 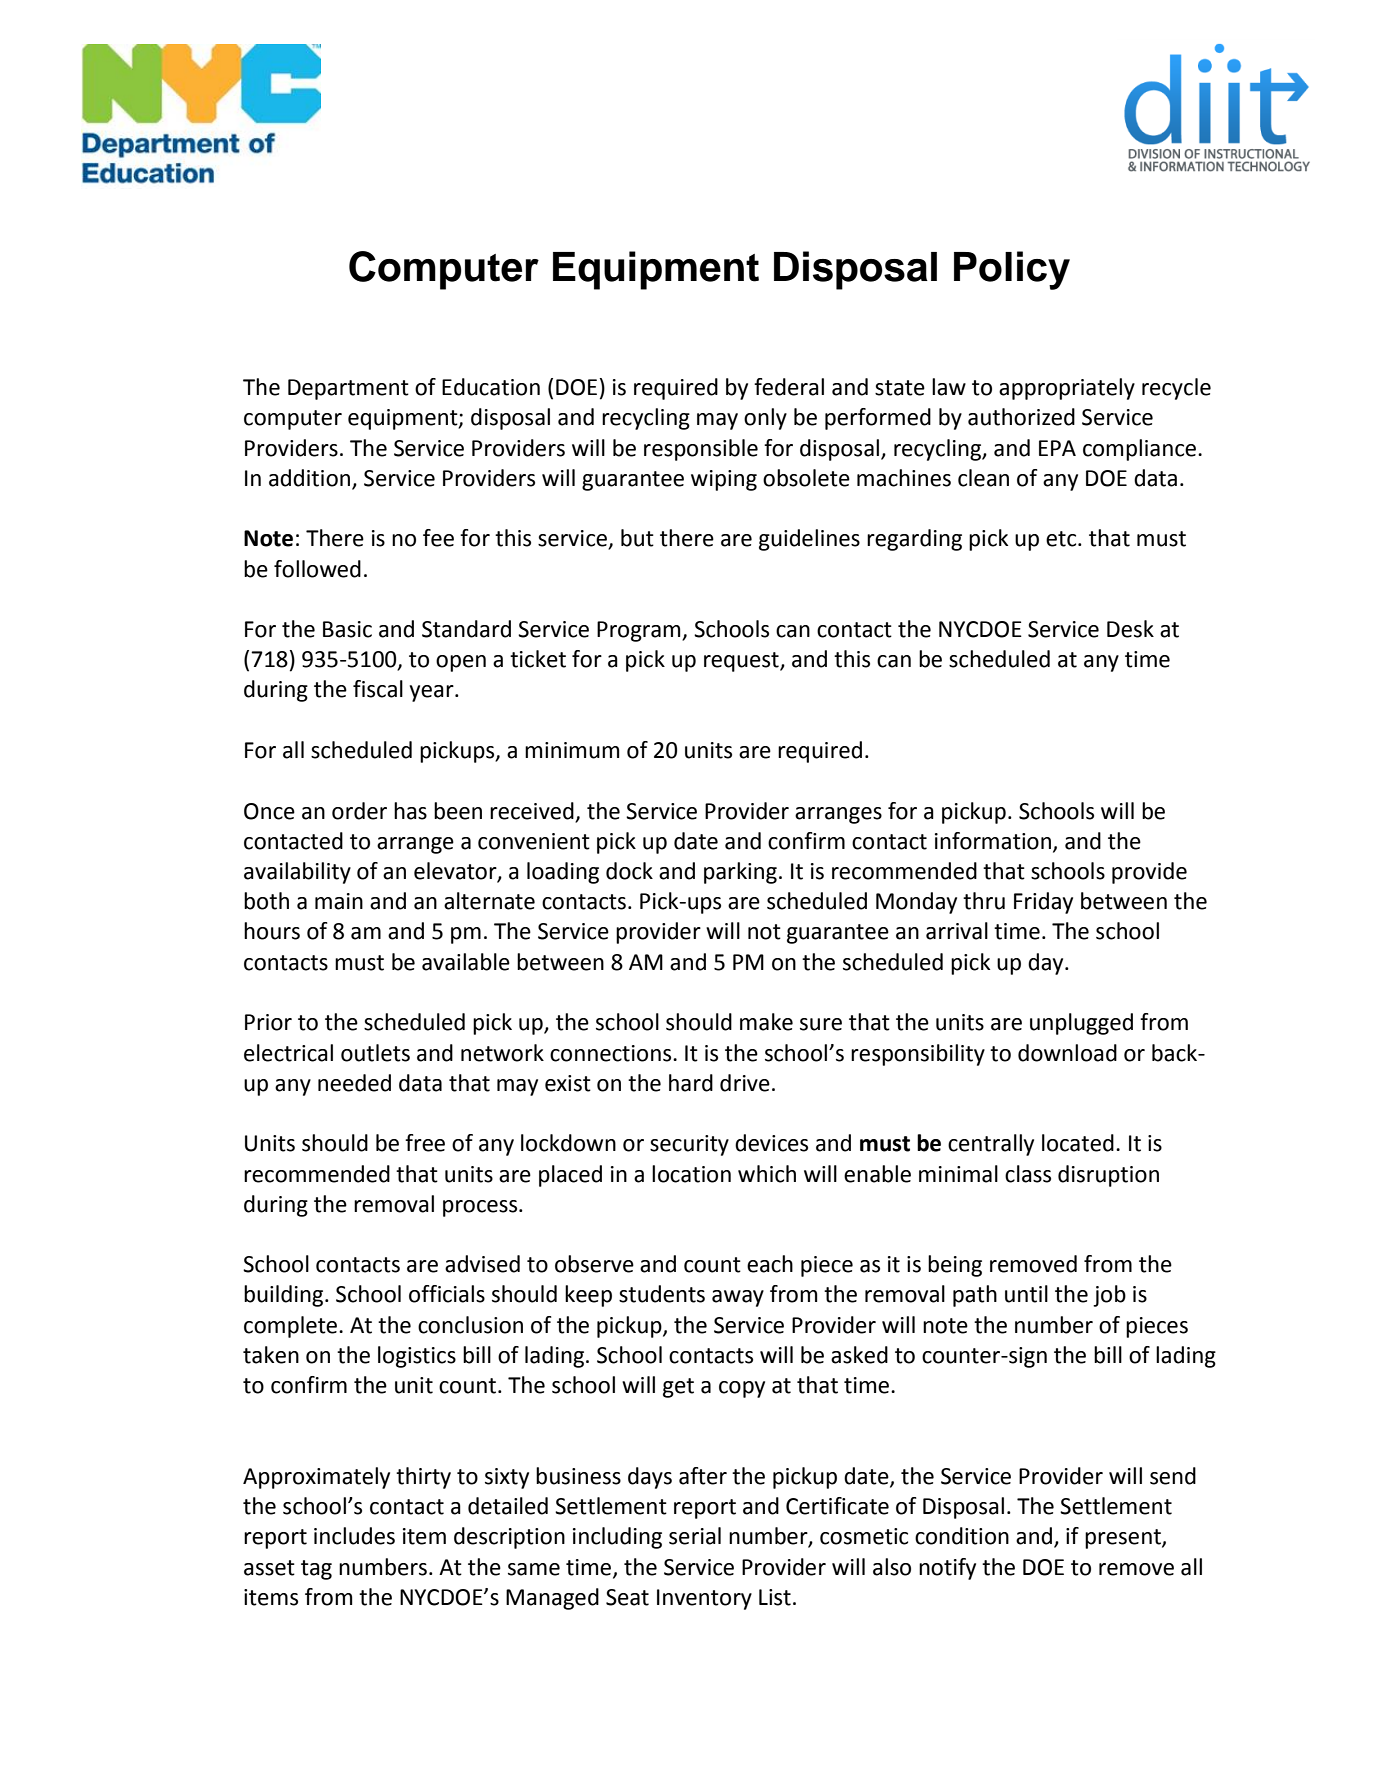 I want to click on outlets, so click(x=375, y=1053).
